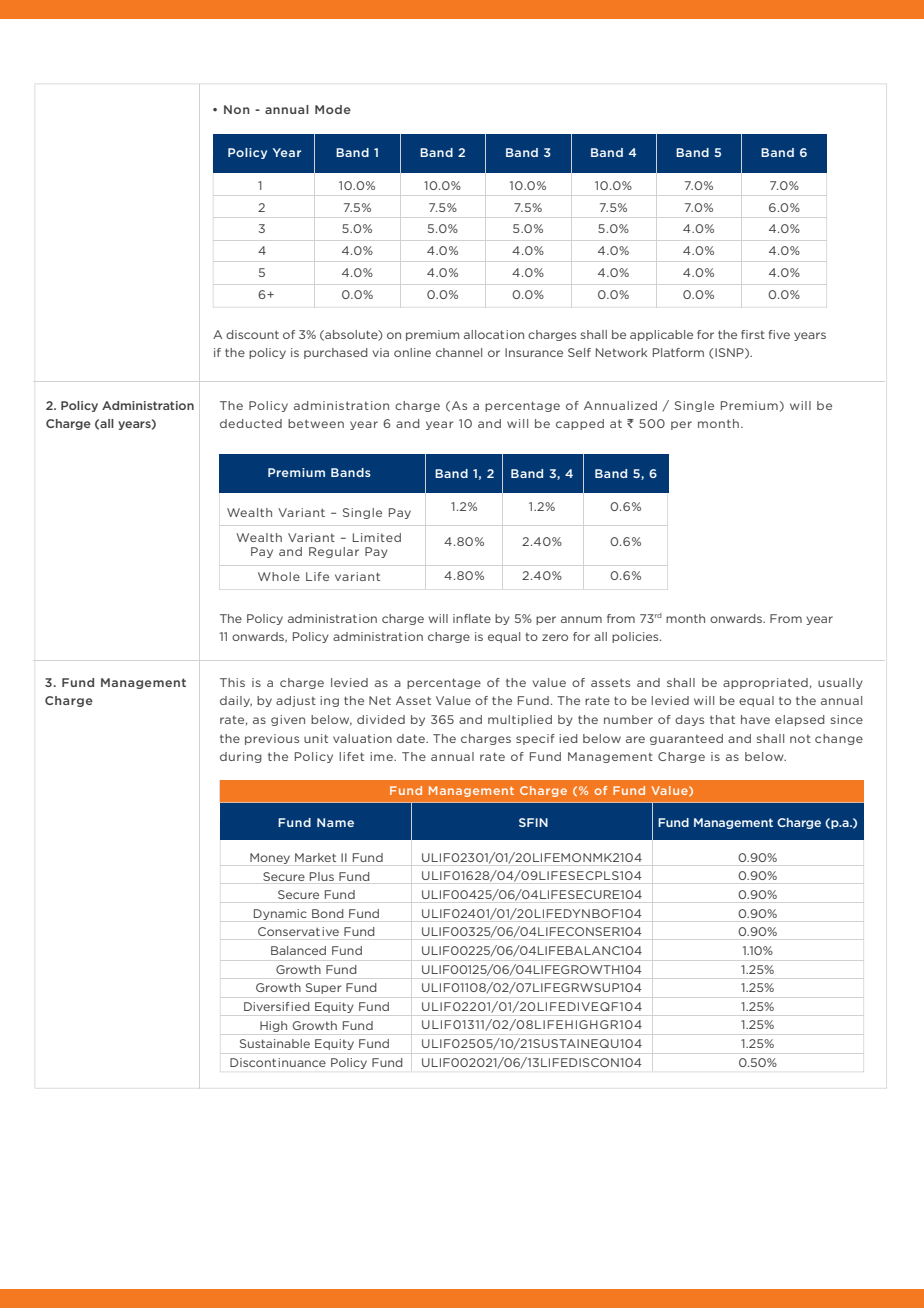 The width and height of the screenshot is (924, 1308). Describe the element at coordinates (779, 334) in the screenshot. I see `five` at that location.
